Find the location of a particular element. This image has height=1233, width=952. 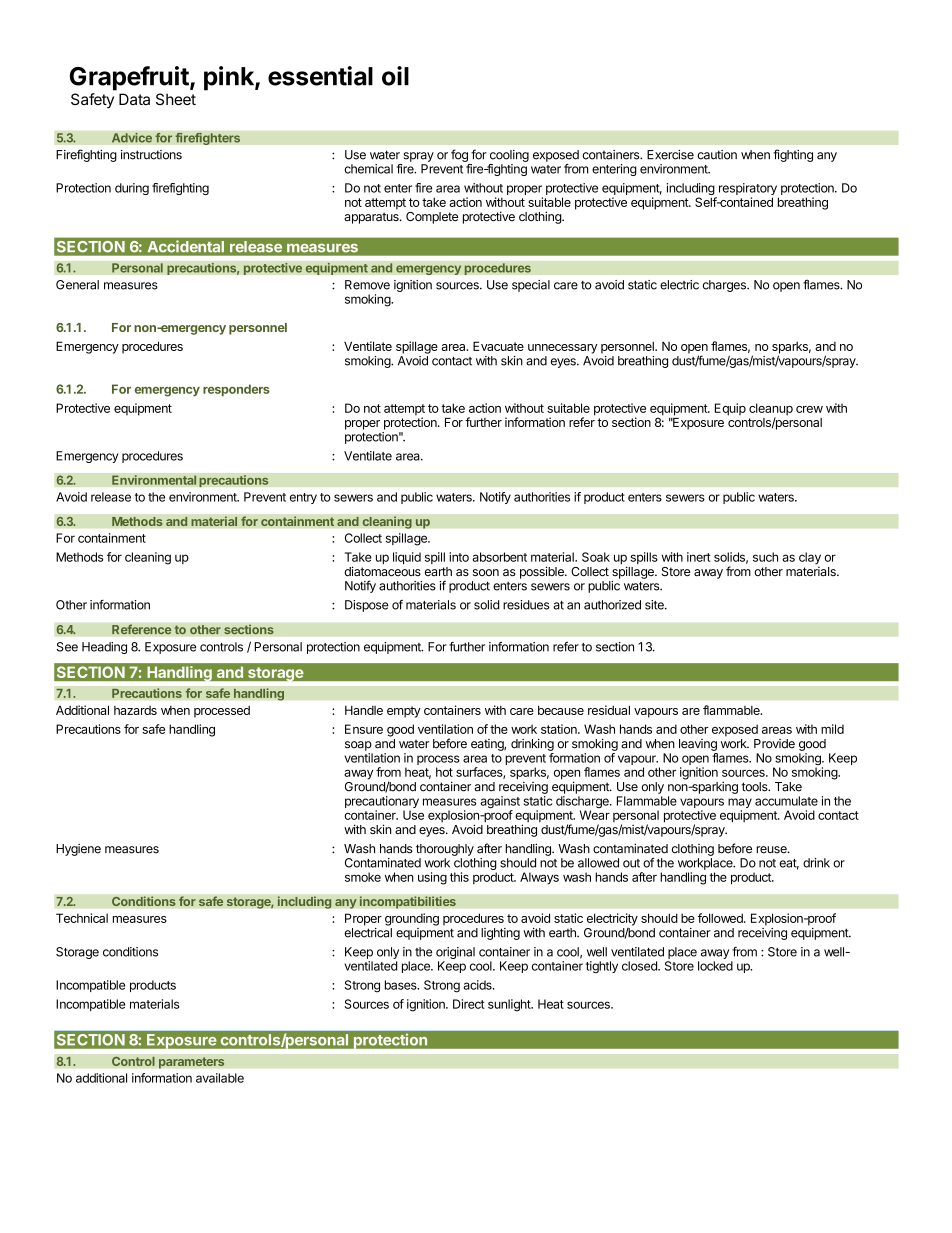

Evacuate is located at coordinates (498, 346).
